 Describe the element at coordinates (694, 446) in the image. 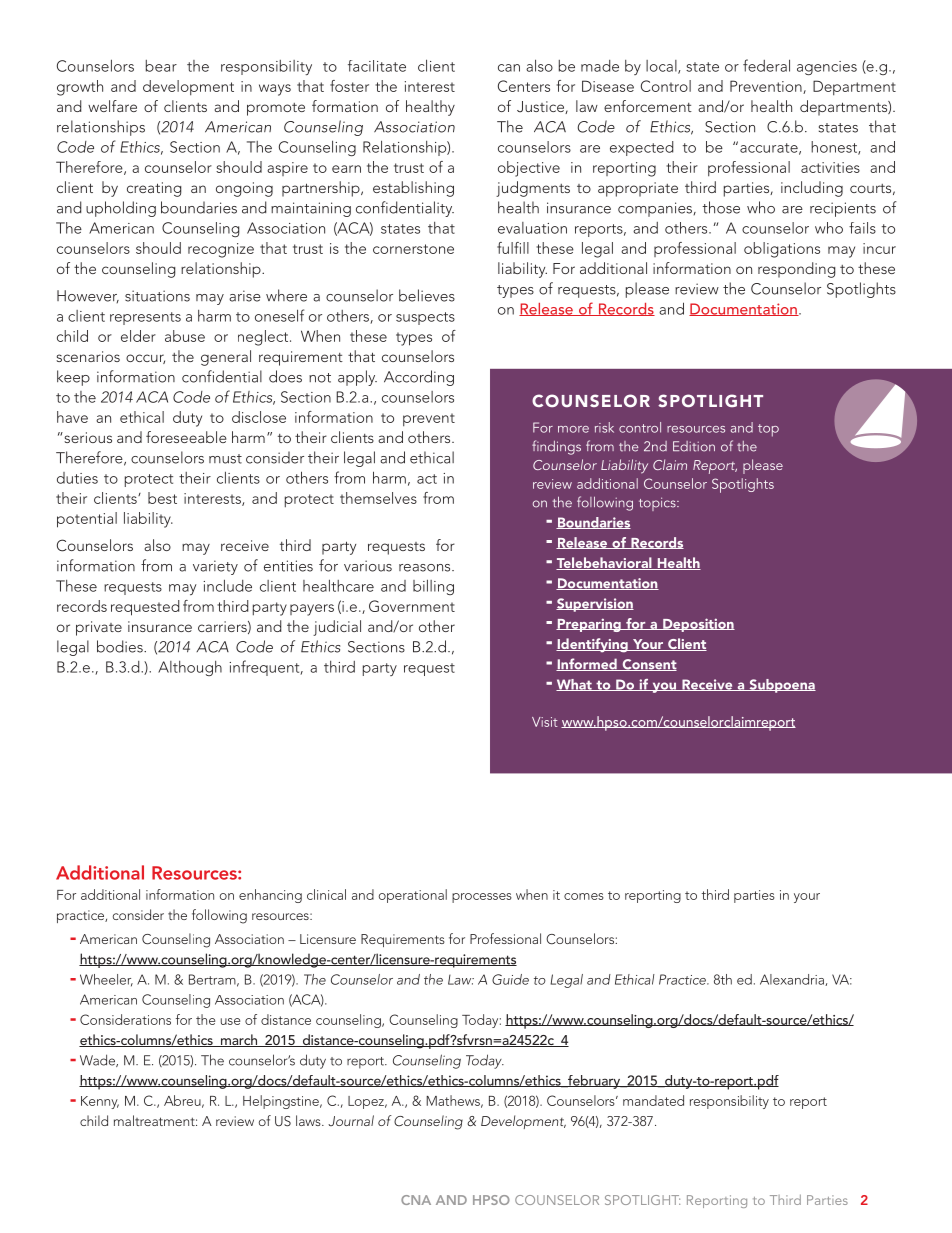

I see `Edition` at that location.
